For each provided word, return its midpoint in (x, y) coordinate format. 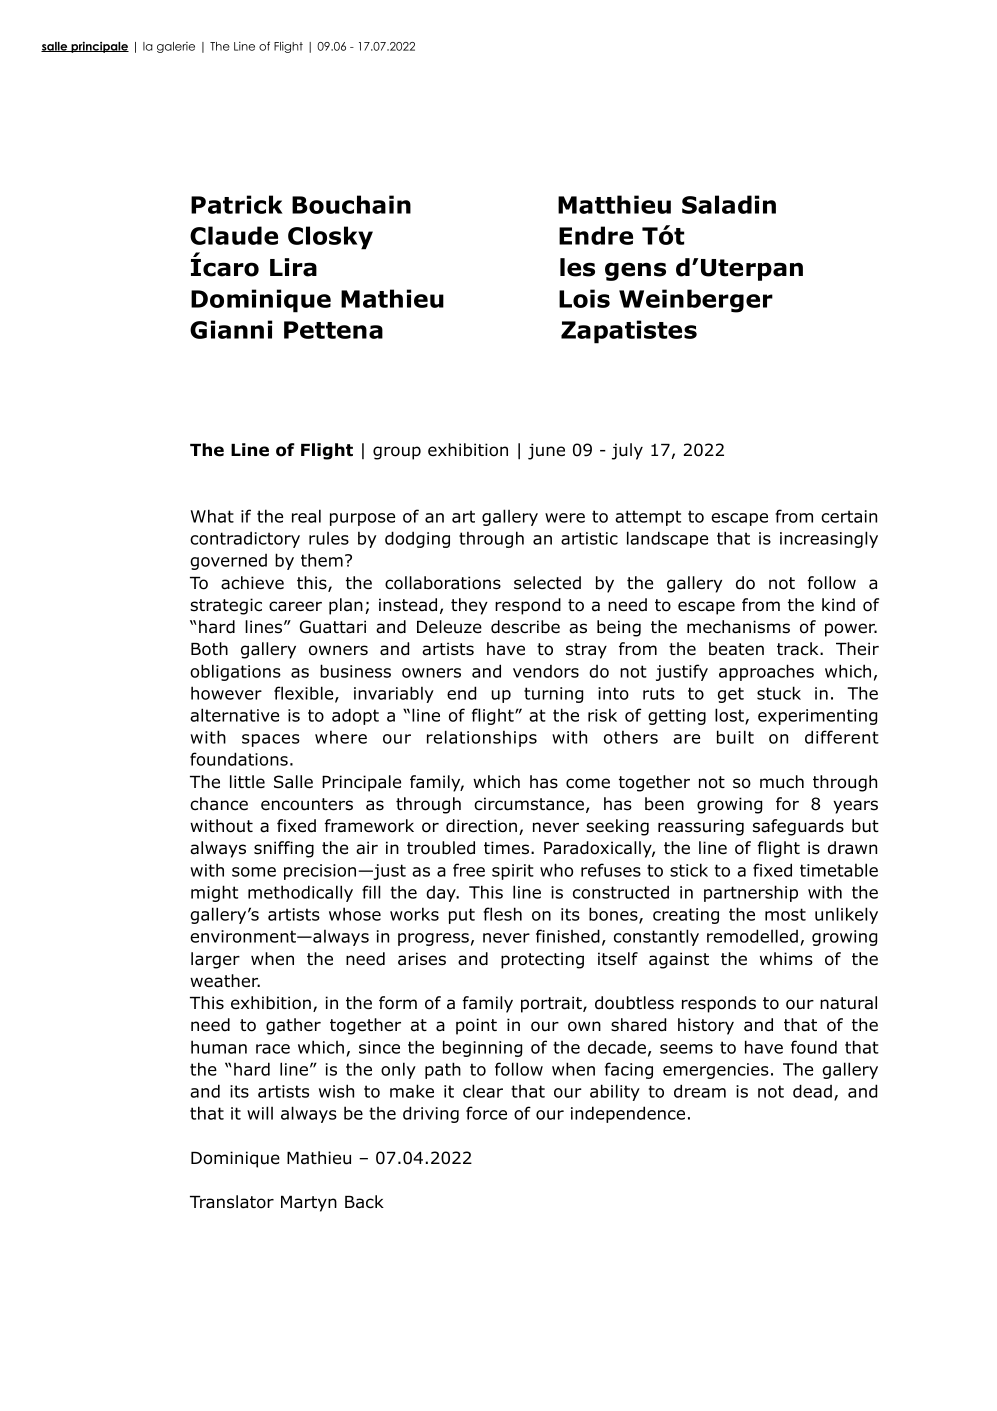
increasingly (829, 539)
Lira (293, 267)
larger (215, 960)
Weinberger (696, 301)
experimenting (817, 717)
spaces (271, 740)
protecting (542, 960)
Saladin (729, 204)
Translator (232, 1202)
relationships (482, 738)
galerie (176, 47)
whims (786, 959)
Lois (584, 298)
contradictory (245, 539)
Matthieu (614, 204)
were (565, 518)
